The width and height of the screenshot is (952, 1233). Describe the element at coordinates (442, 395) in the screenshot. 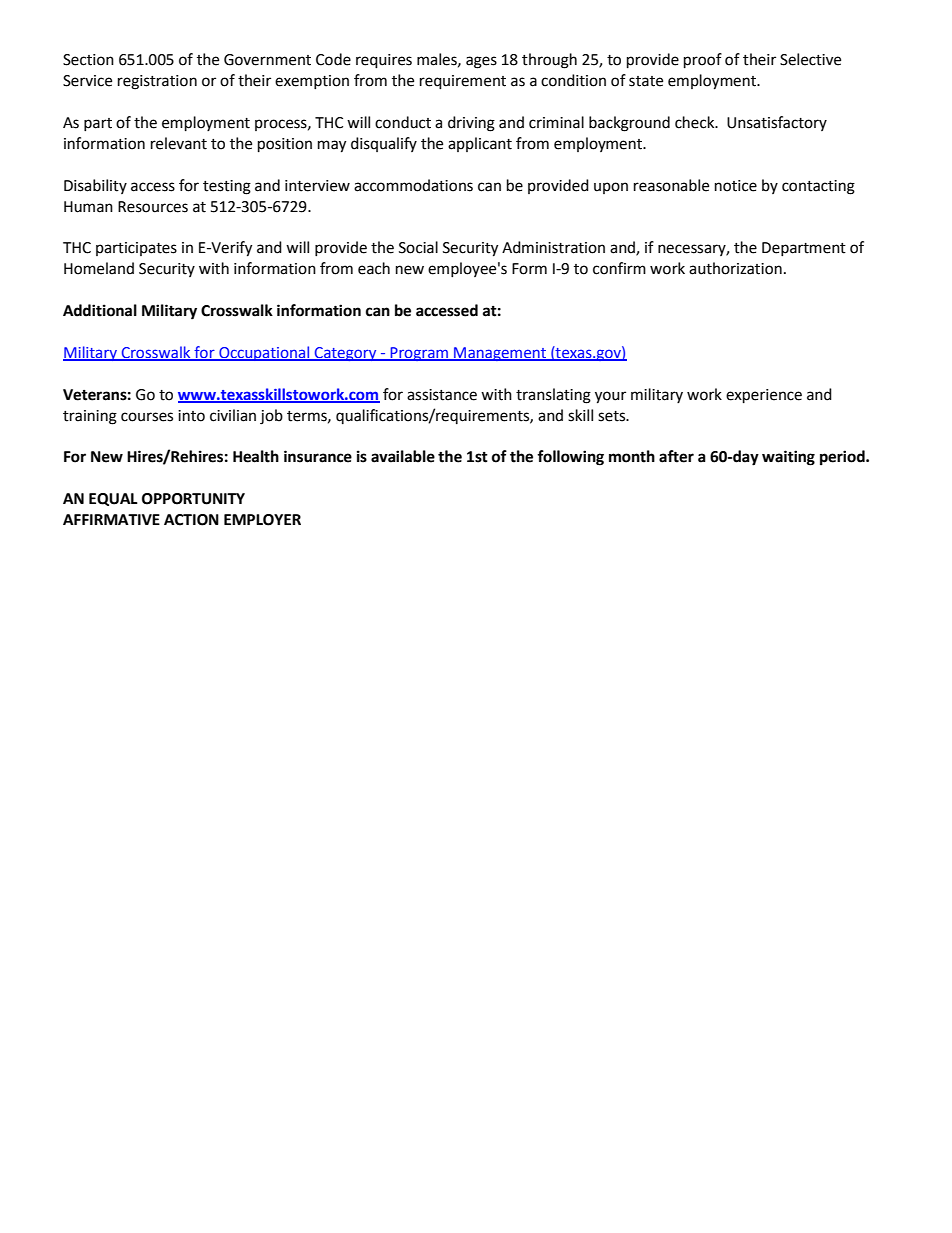

I see `assistance` at that location.
